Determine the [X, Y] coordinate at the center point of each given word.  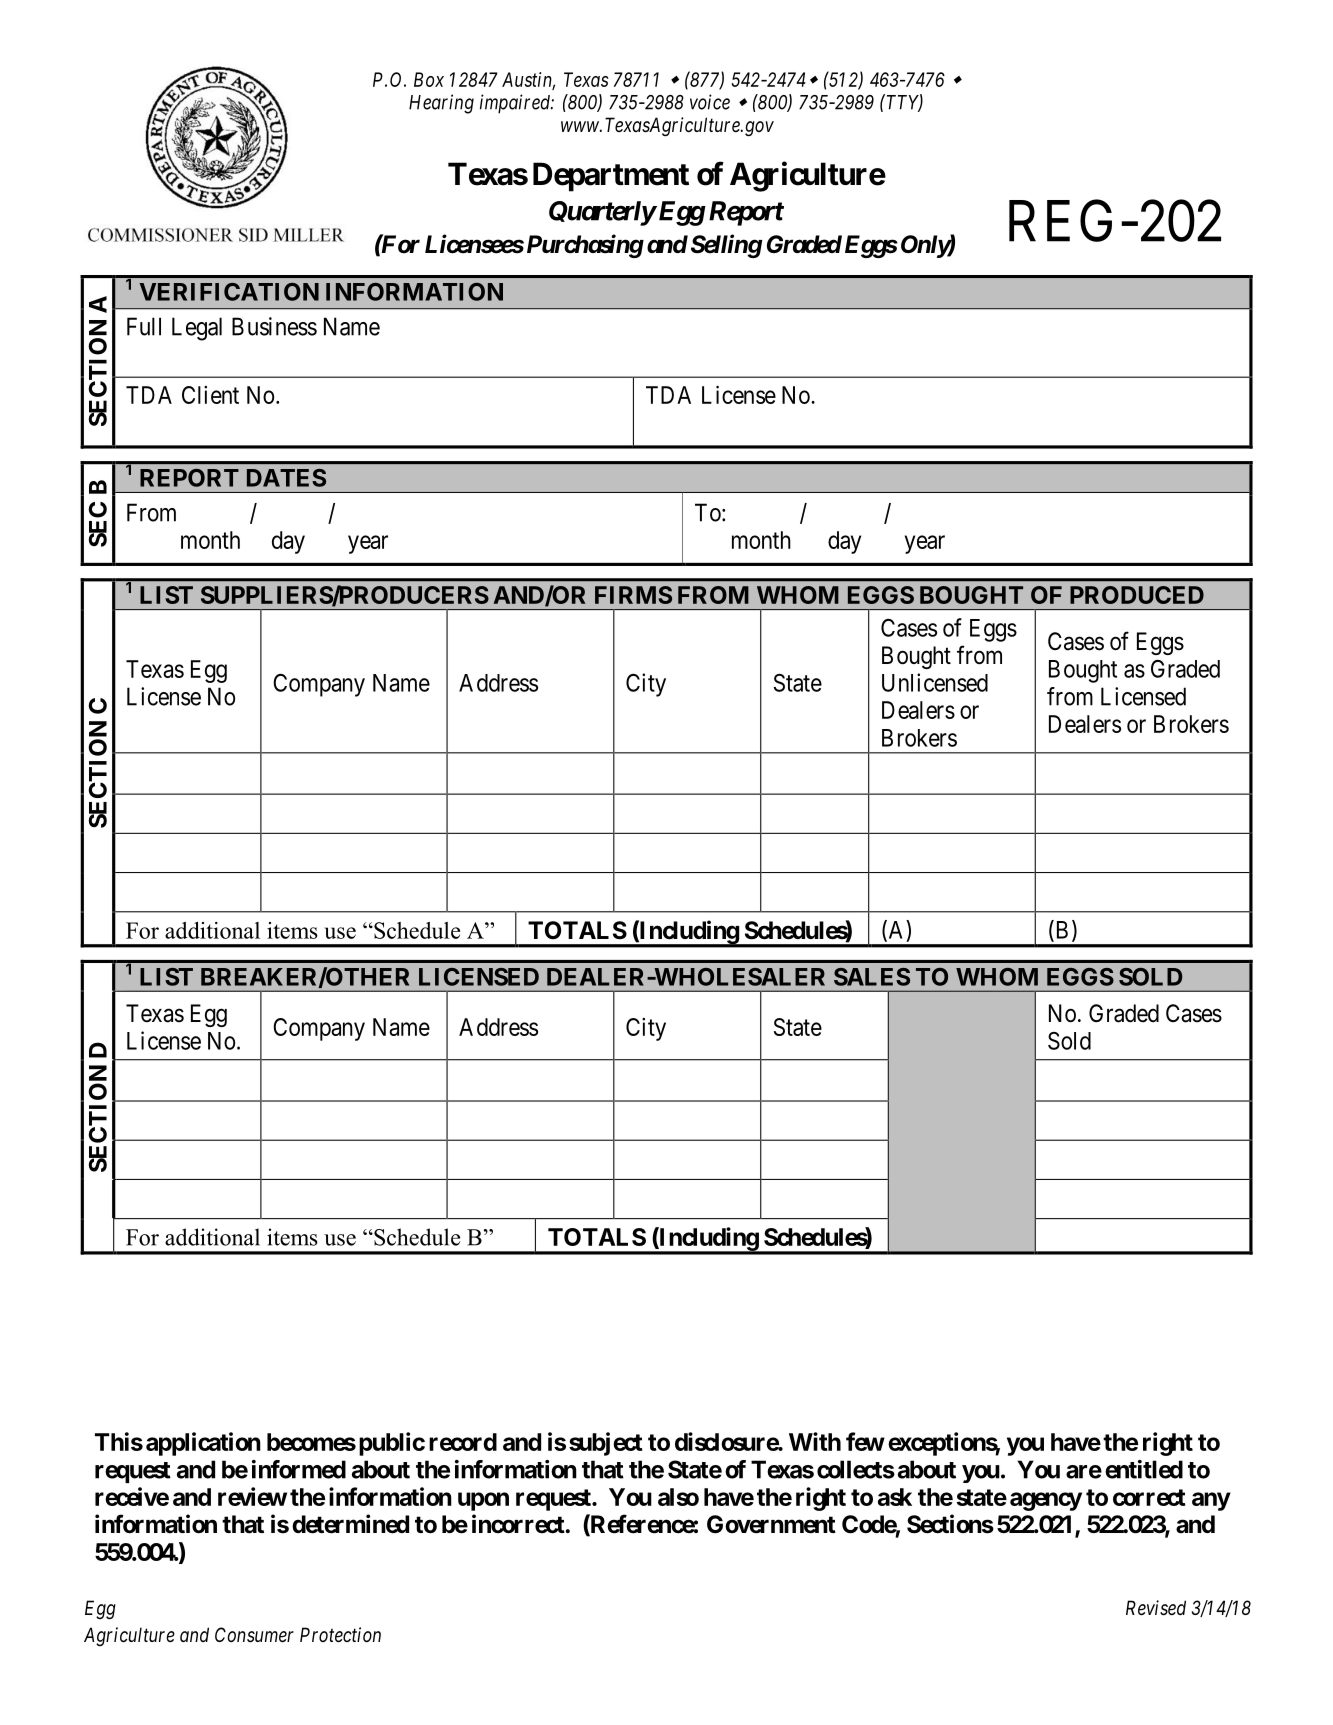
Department [611, 177]
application [203, 1444]
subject [606, 1444]
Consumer [254, 1635]
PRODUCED [1137, 595]
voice [710, 102]
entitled [1144, 1469]
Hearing [441, 104]
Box [429, 79]
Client [210, 395]
